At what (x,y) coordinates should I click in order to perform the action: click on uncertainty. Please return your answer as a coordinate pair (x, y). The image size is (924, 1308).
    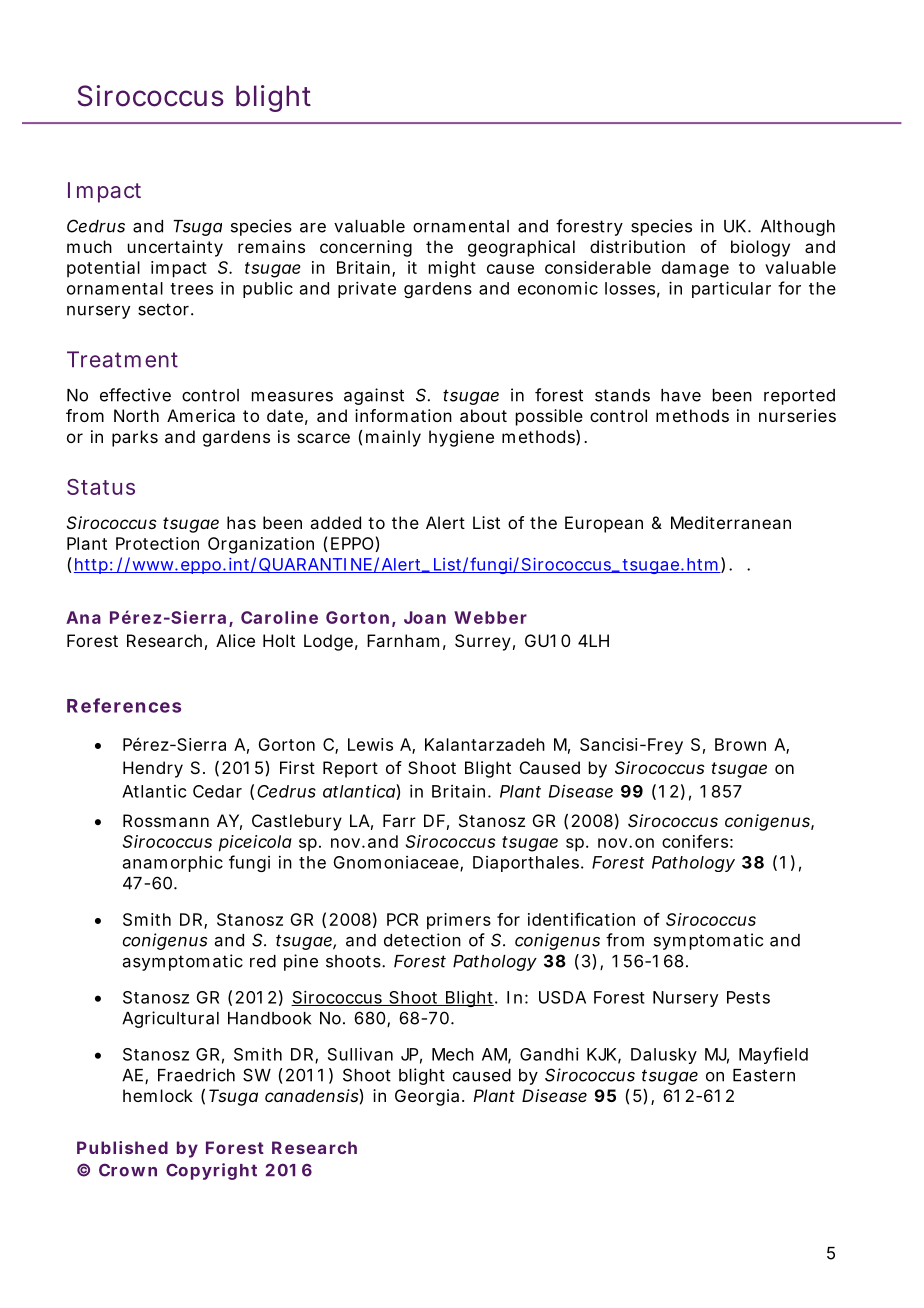
    Looking at the image, I should click on (175, 248).
